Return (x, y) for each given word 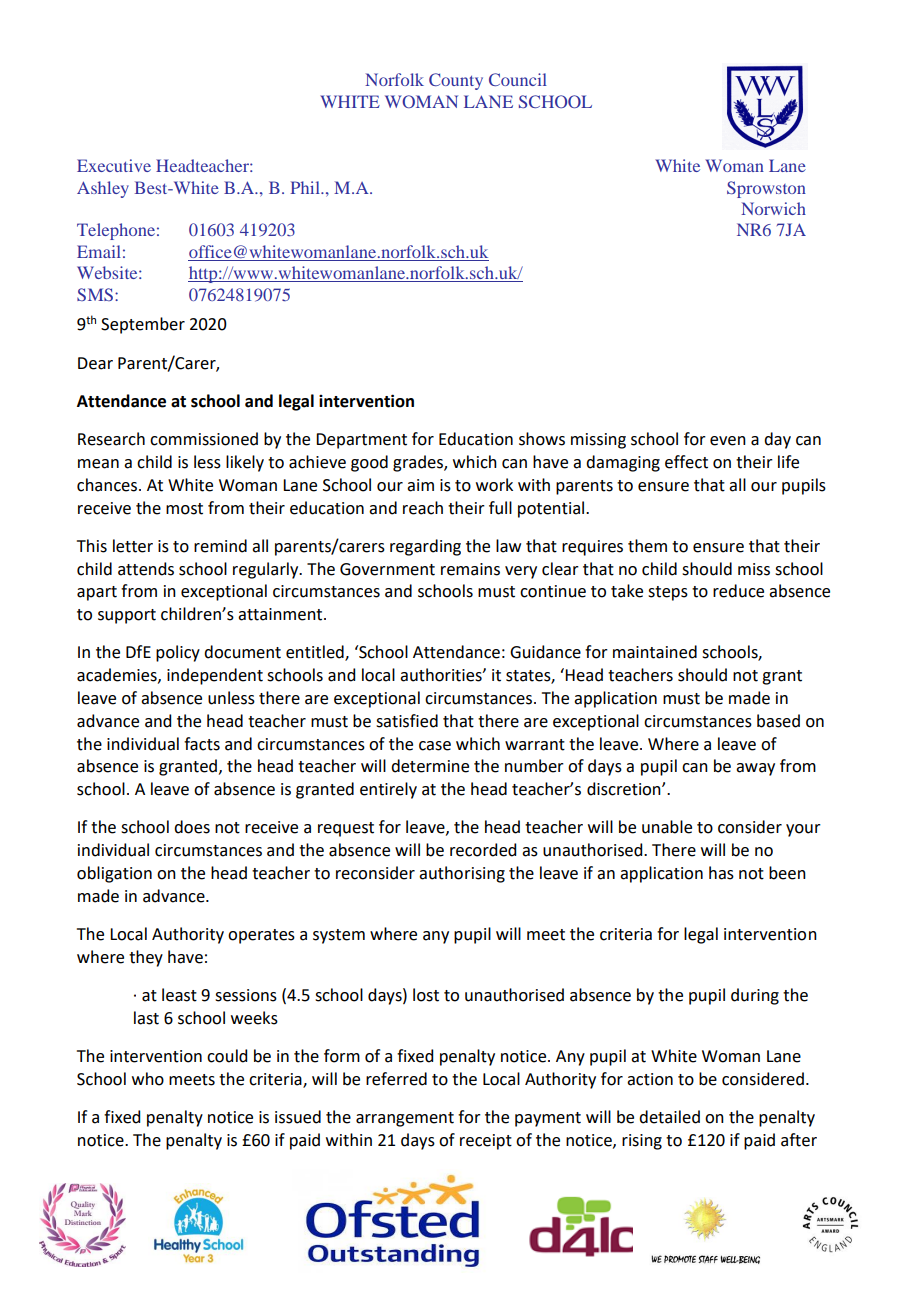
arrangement (405, 1119)
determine (430, 766)
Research (111, 439)
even (728, 441)
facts (202, 744)
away (755, 769)
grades (419, 463)
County (456, 81)
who (148, 1079)
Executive (114, 165)
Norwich (773, 208)
